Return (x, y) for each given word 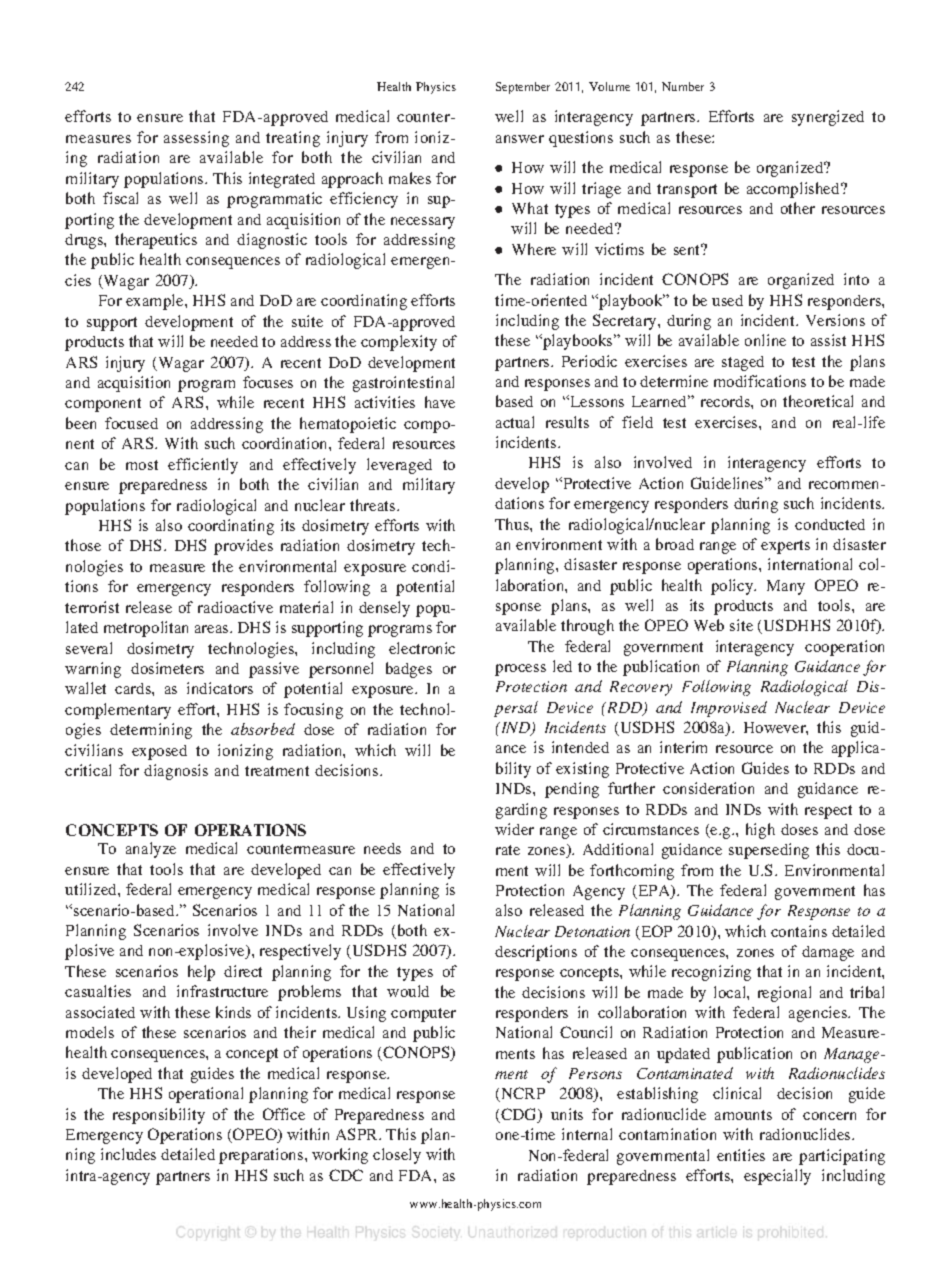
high (760, 831)
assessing (196, 139)
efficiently (203, 466)
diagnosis (176, 772)
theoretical (818, 401)
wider (514, 829)
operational (206, 1095)
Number (683, 86)
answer (520, 139)
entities (741, 1155)
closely (397, 1156)
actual (515, 422)
